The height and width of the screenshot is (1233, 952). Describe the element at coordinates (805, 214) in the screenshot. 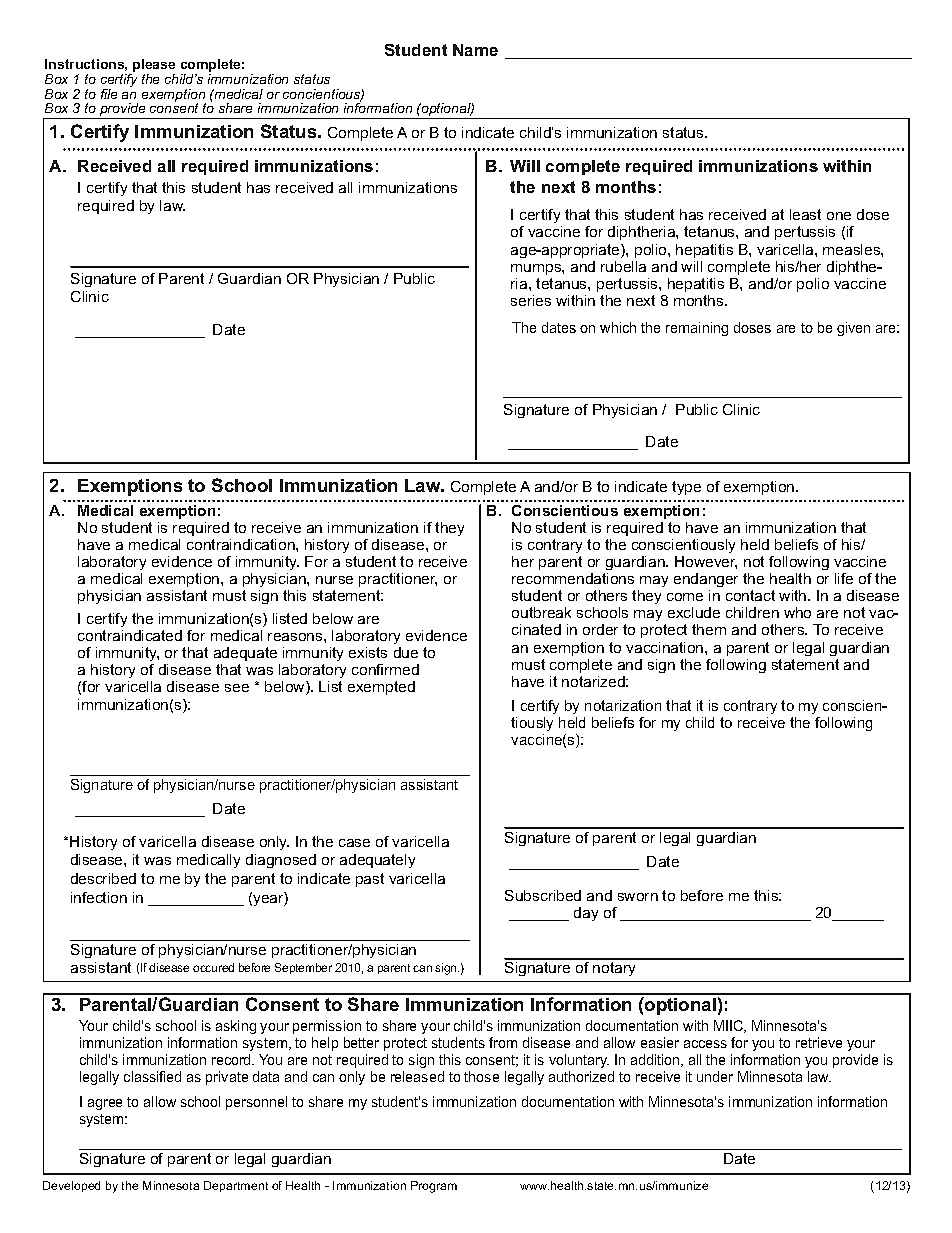

I see `least` at that location.
